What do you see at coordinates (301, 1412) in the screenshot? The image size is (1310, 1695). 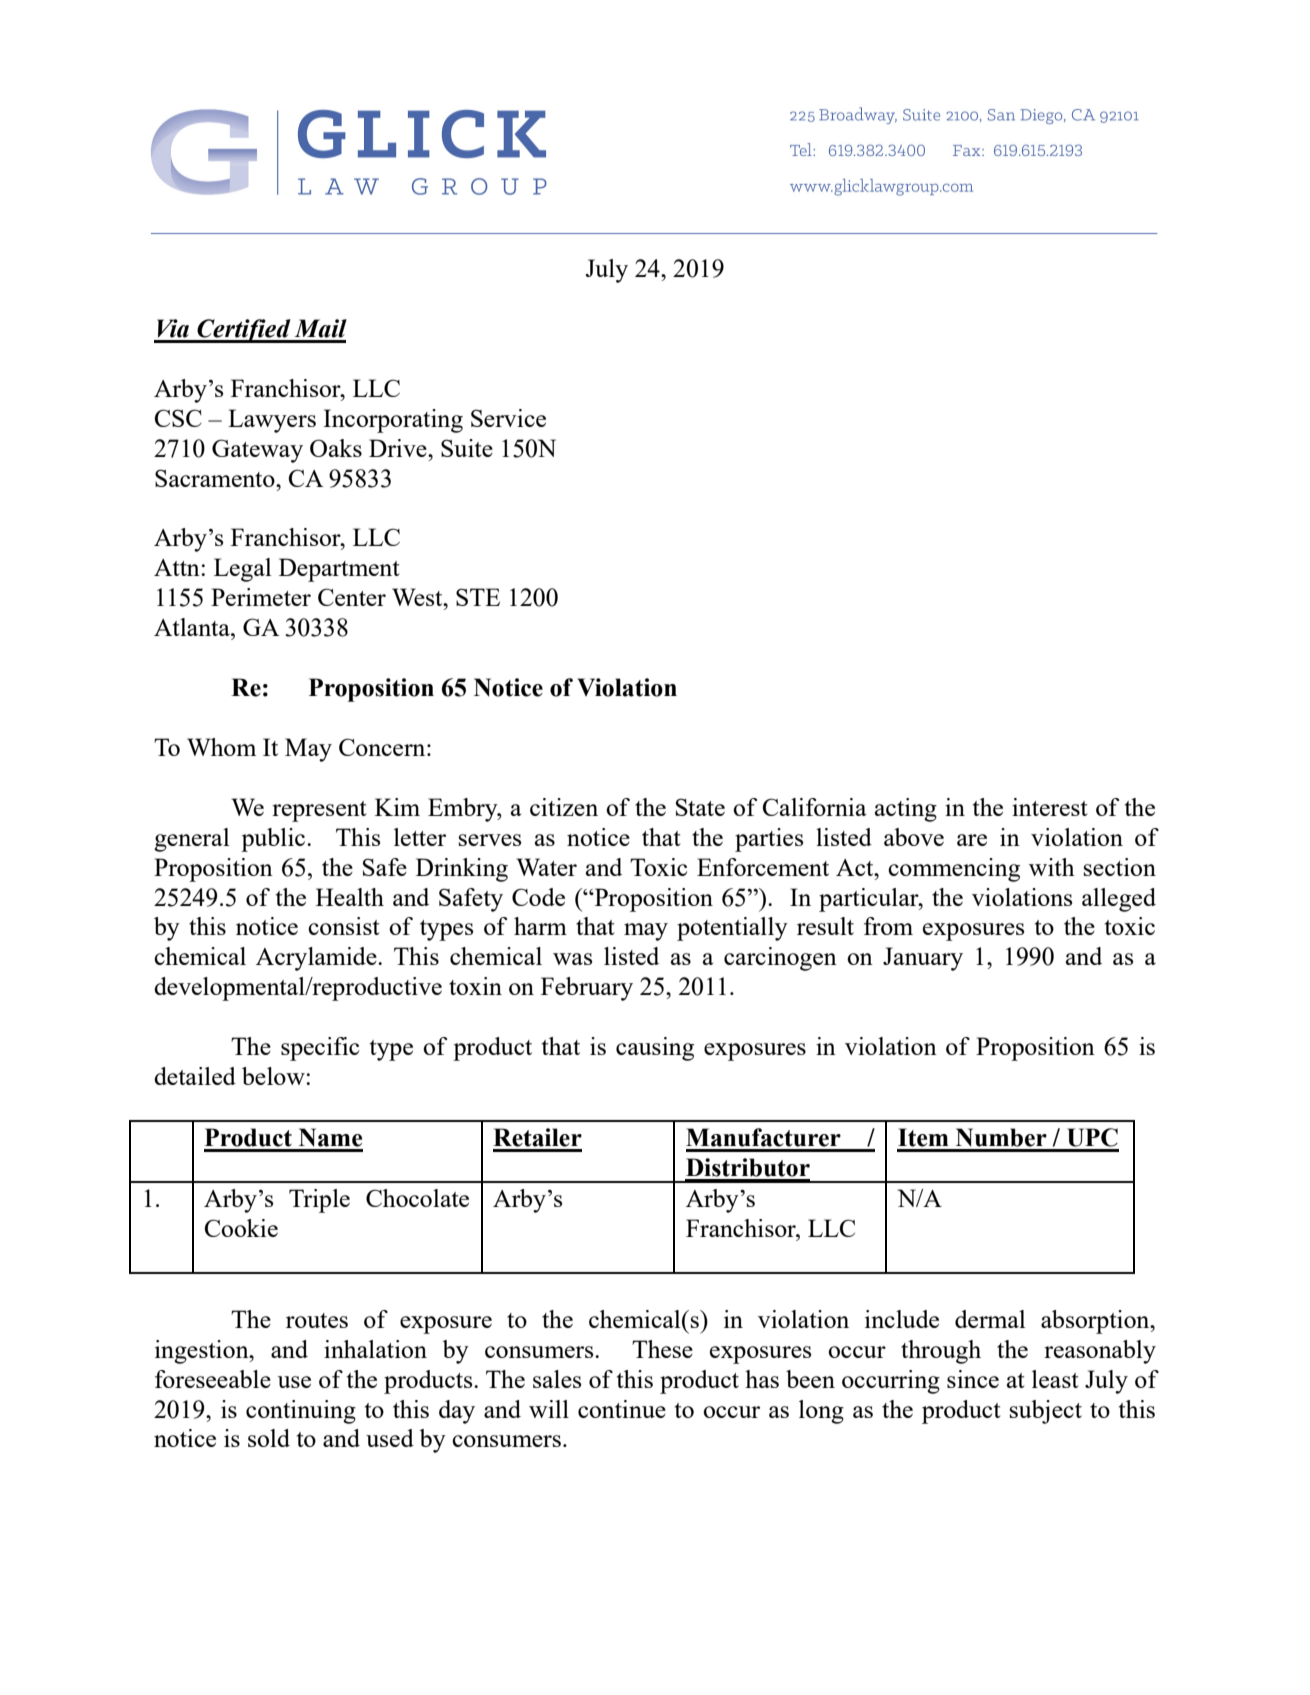 I see `continuing` at bounding box center [301, 1412].
